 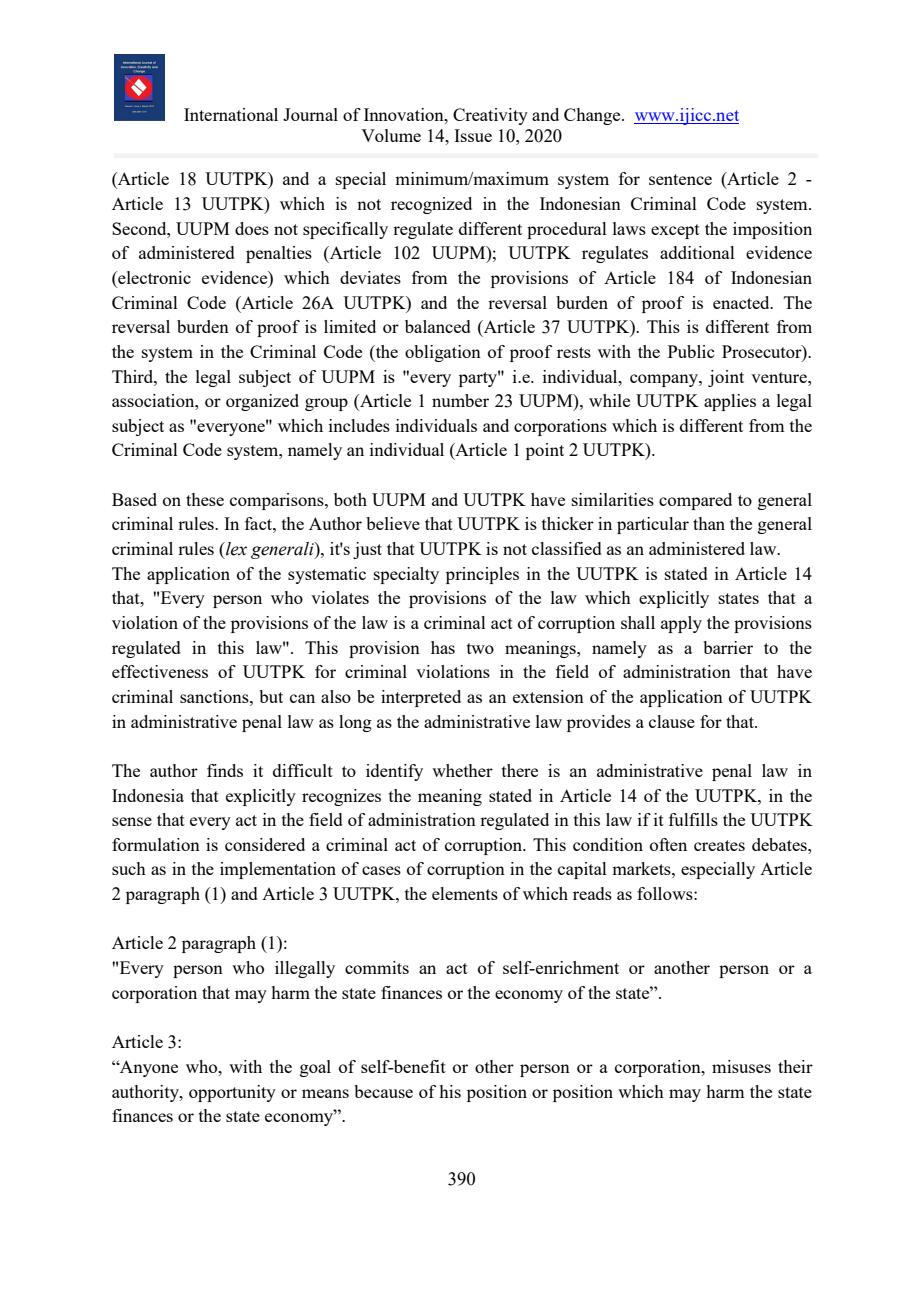 What do you see at coordinates (232, 1093) in the screenshot?
I see `opportunity` at bounding box center [232, 1093].
